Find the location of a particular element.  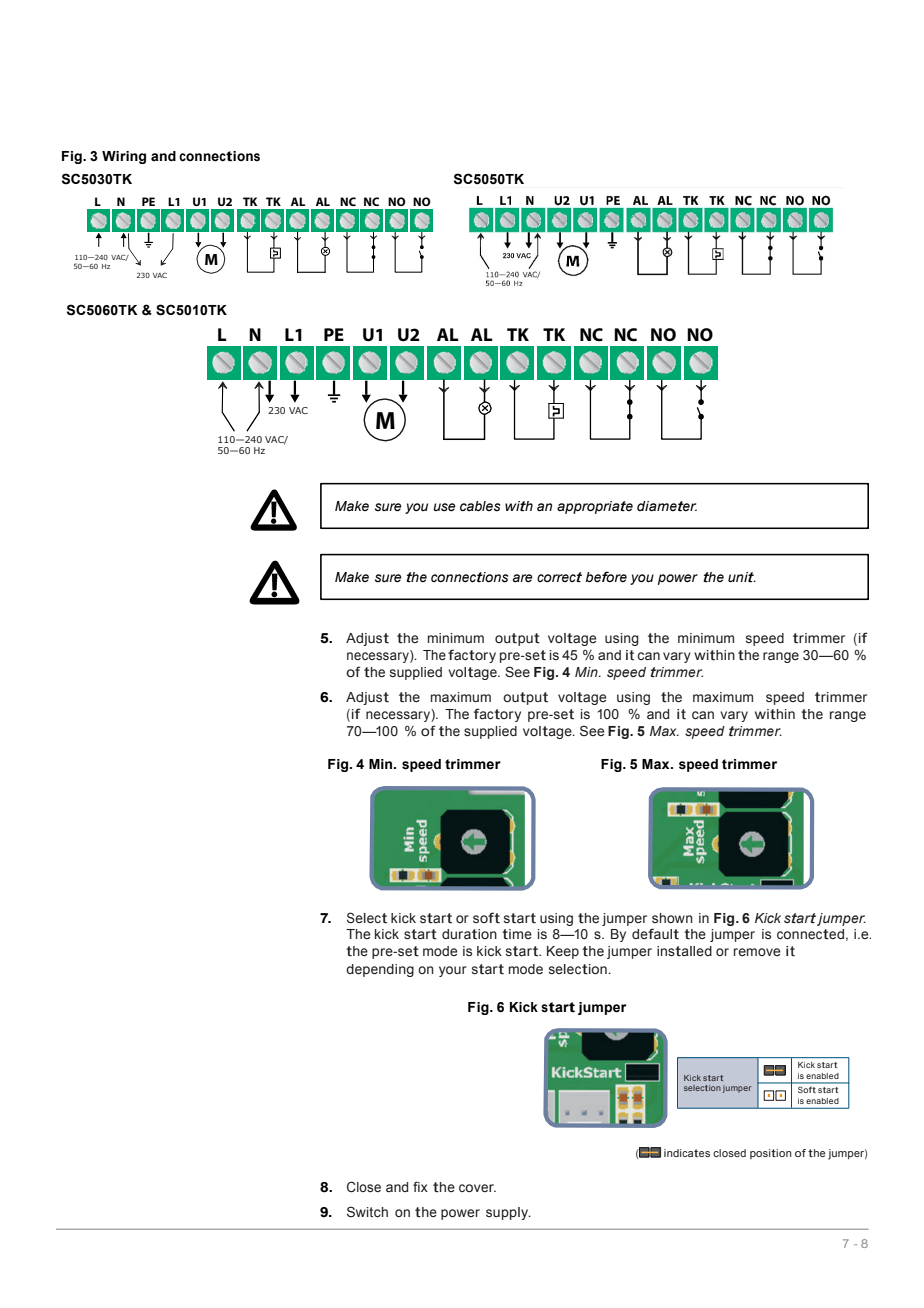

Wiring is located at coordinates (124, 157).
